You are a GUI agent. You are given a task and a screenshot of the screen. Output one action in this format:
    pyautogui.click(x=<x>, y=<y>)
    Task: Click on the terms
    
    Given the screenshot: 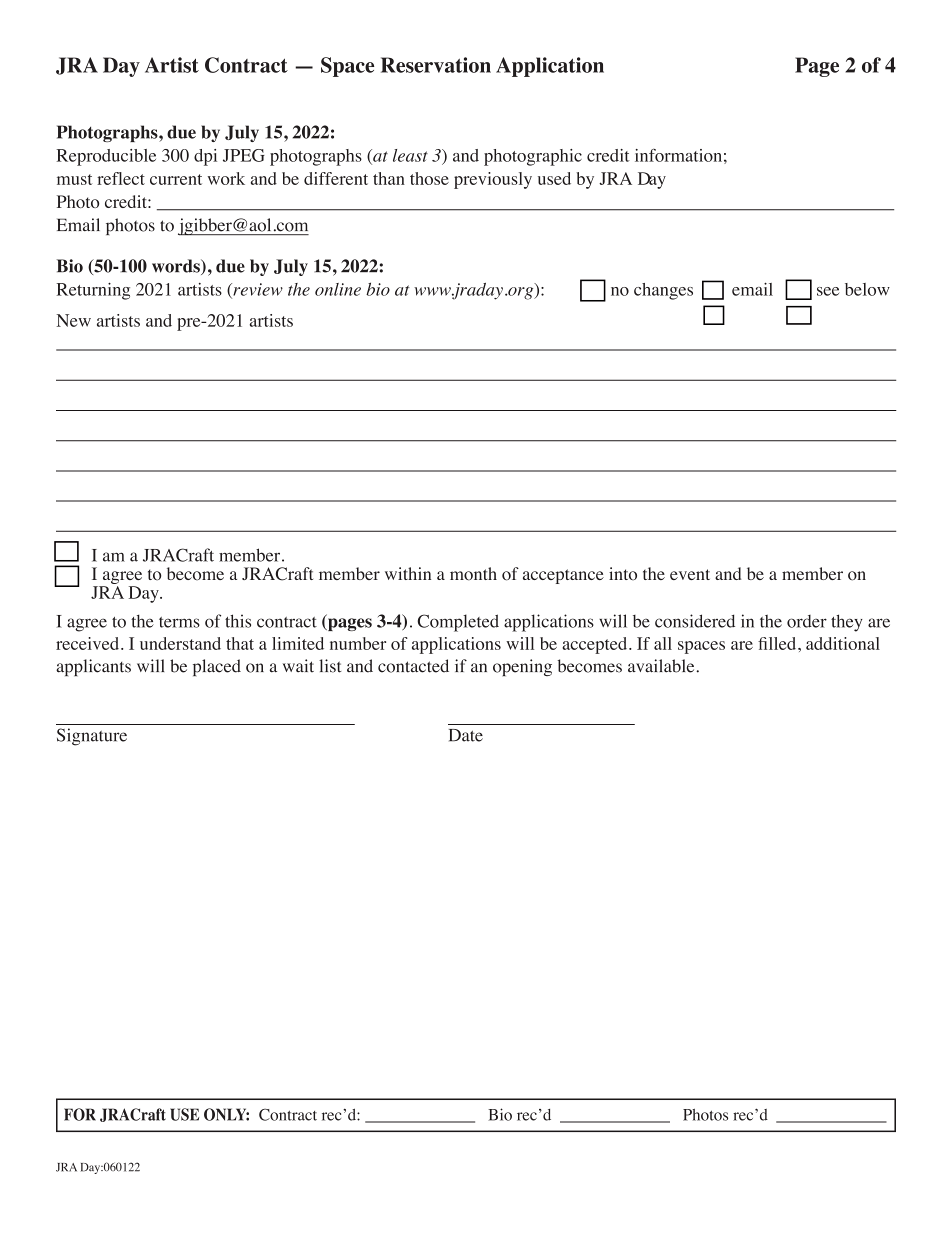 What is the action you would take?
    pyautogui.click(x=179, y=622)
